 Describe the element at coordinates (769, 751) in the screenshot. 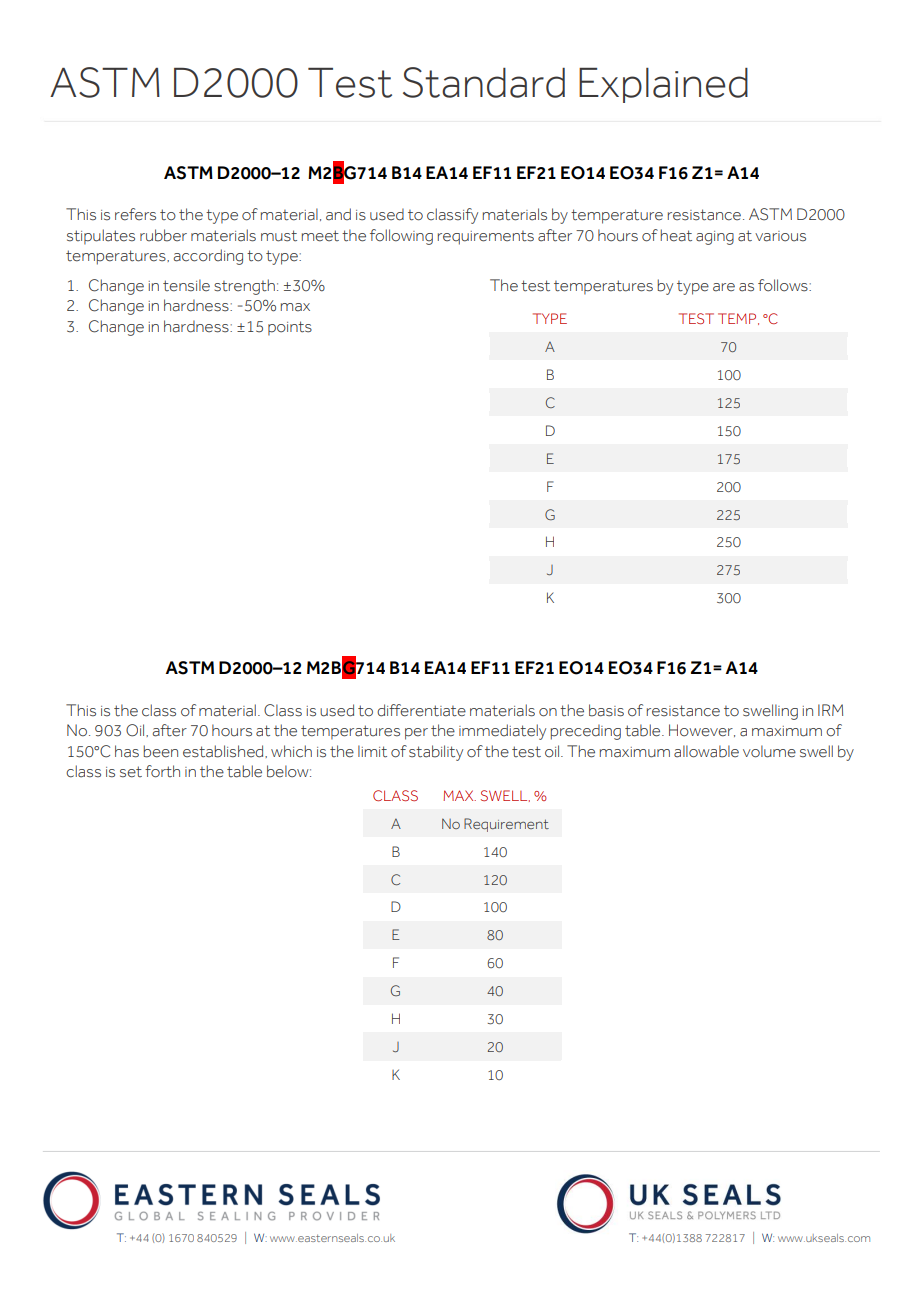

I see `volume` at that location.
